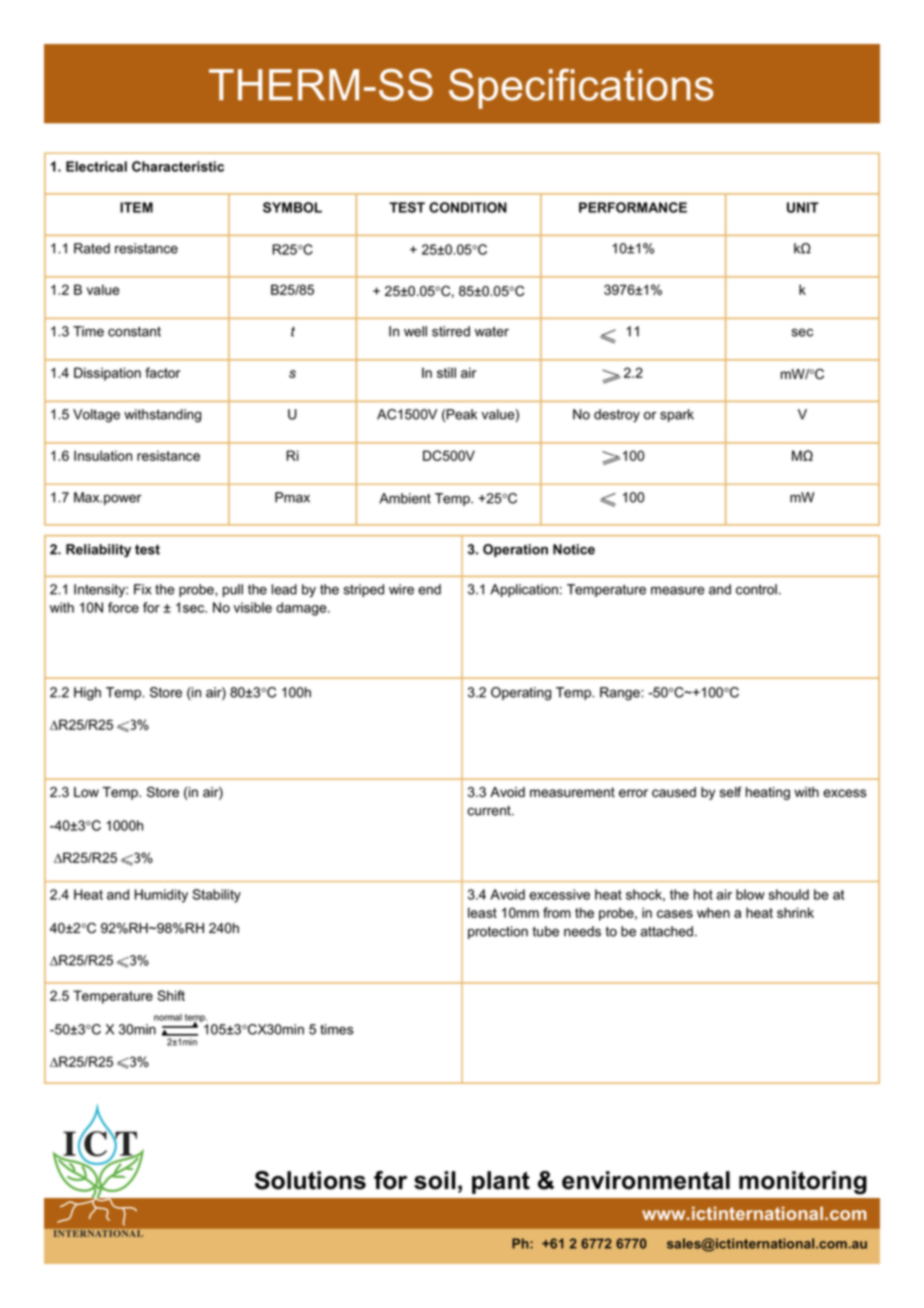 The image size is (924, 1308). I want to click on CONDITION, so click(468, 207).
